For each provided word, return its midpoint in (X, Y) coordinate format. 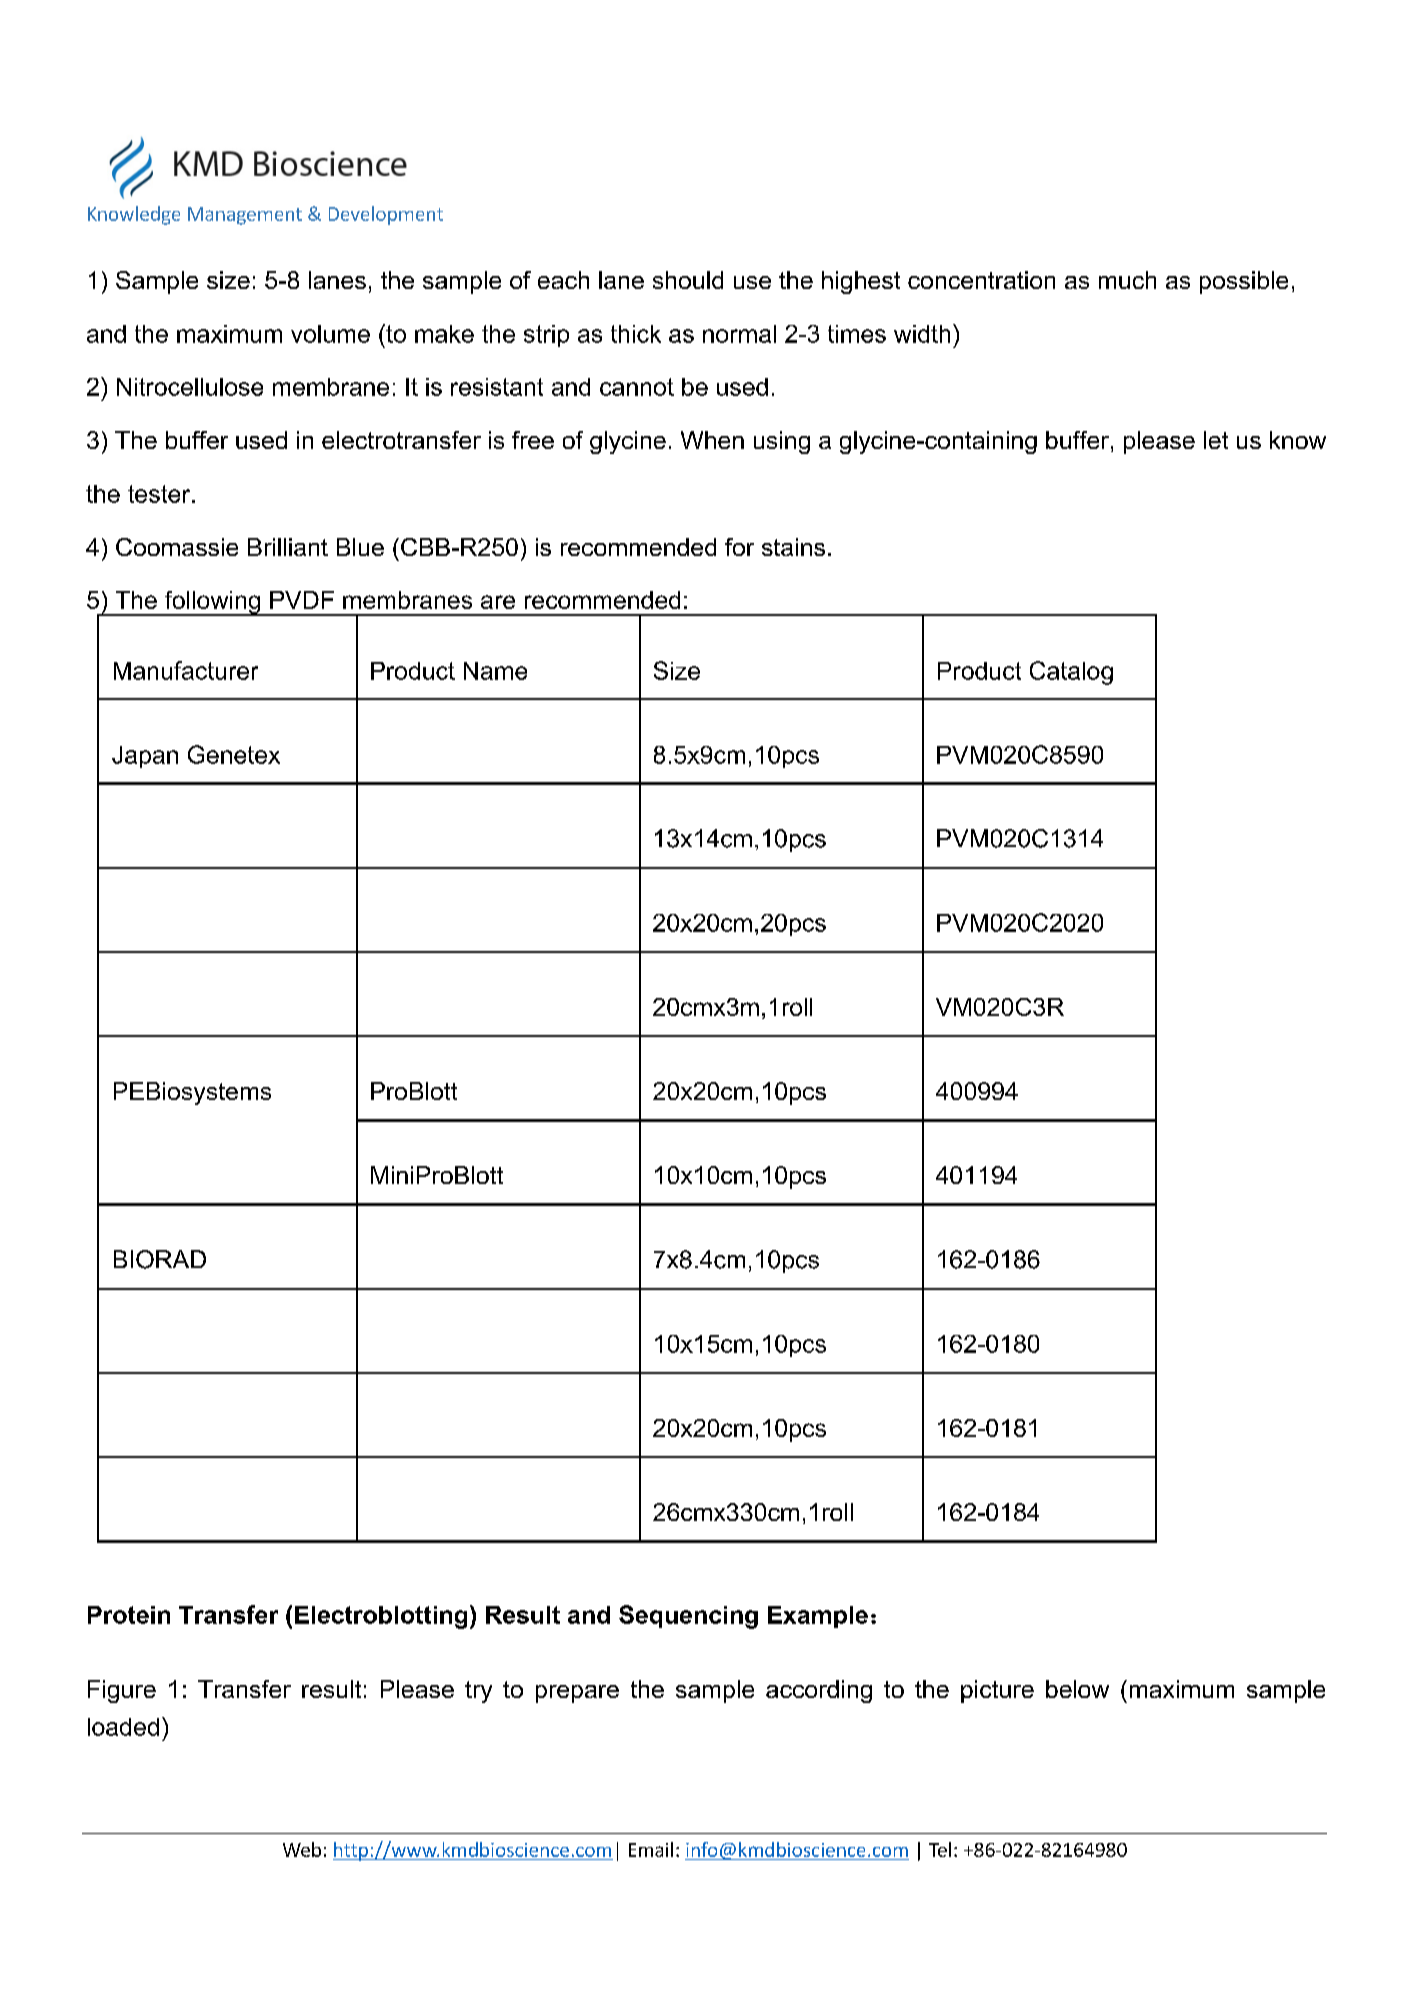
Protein (129, 1615)
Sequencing (688, 1617)
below (1077, 1689)
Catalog (1071, 673)
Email (651, 1849)
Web (302, 1849)
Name (495, 671)
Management (245, 216)
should (688, 280)
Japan (145, 757)
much (1127, 280)
